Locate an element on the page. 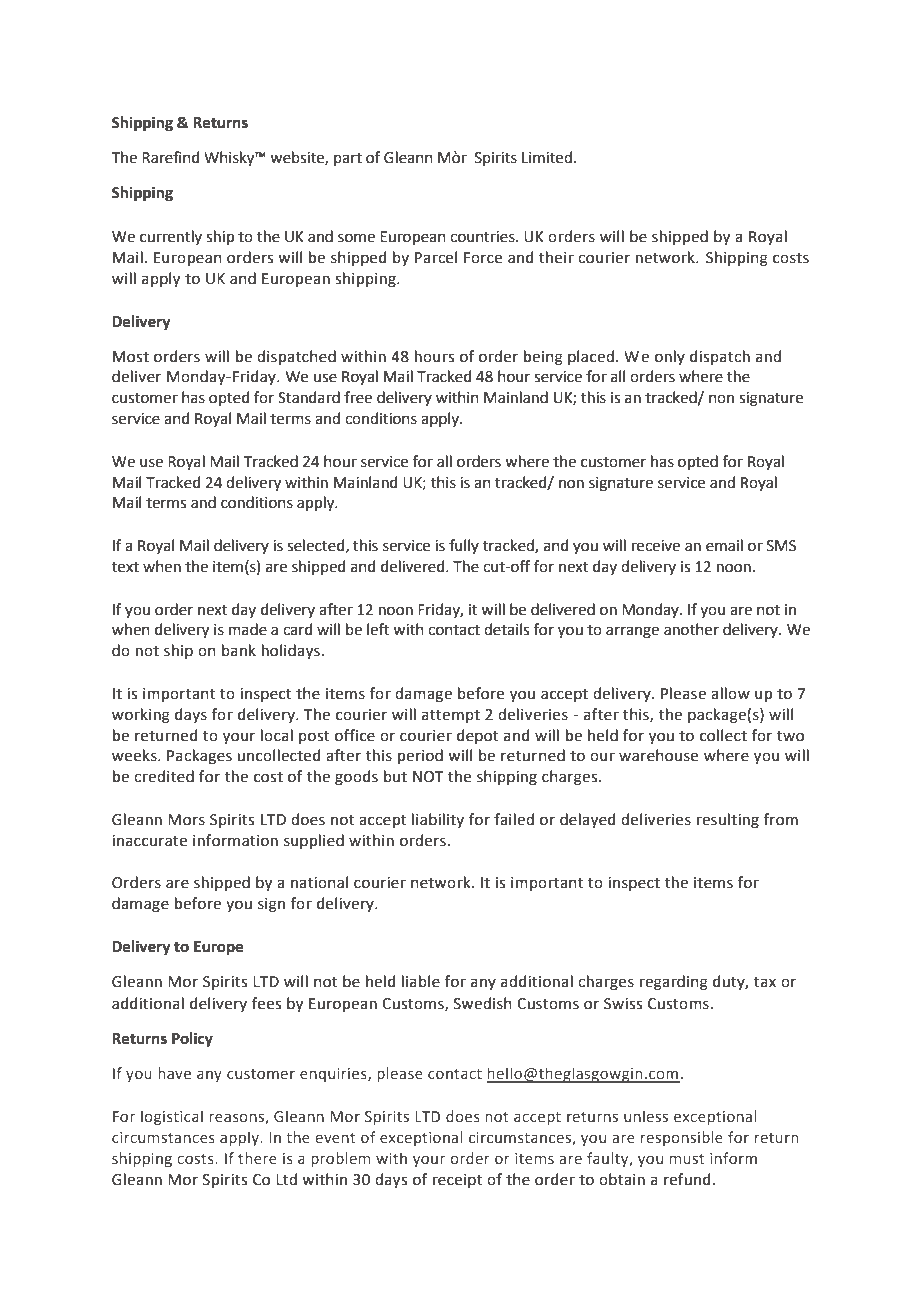  inaccurate is located at coordinates (149, 841).
